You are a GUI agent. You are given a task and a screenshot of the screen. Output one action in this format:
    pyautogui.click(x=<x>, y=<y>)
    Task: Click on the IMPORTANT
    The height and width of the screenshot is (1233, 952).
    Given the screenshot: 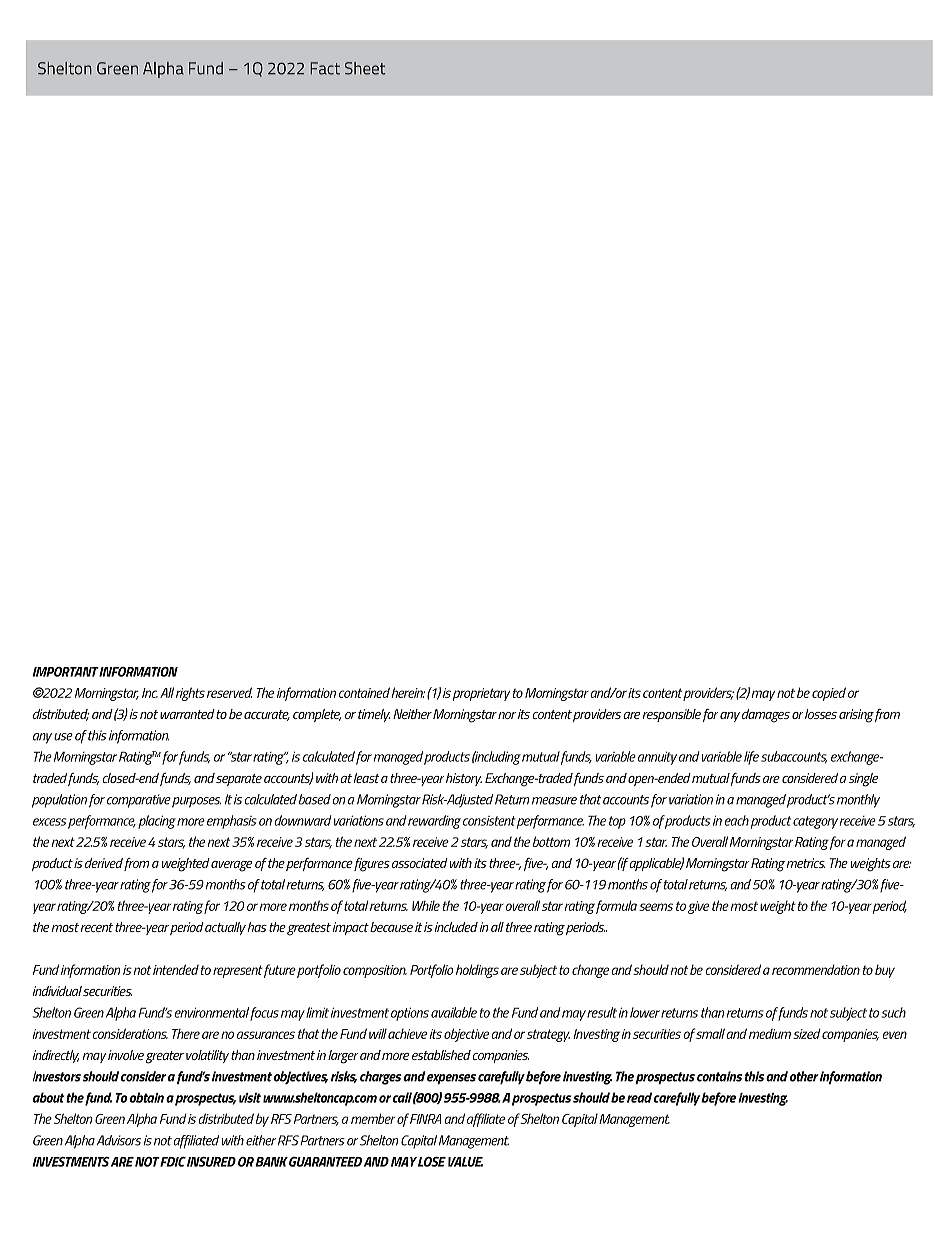 What is the action you would take?
    pyautogui.click(x=66, y=672)
